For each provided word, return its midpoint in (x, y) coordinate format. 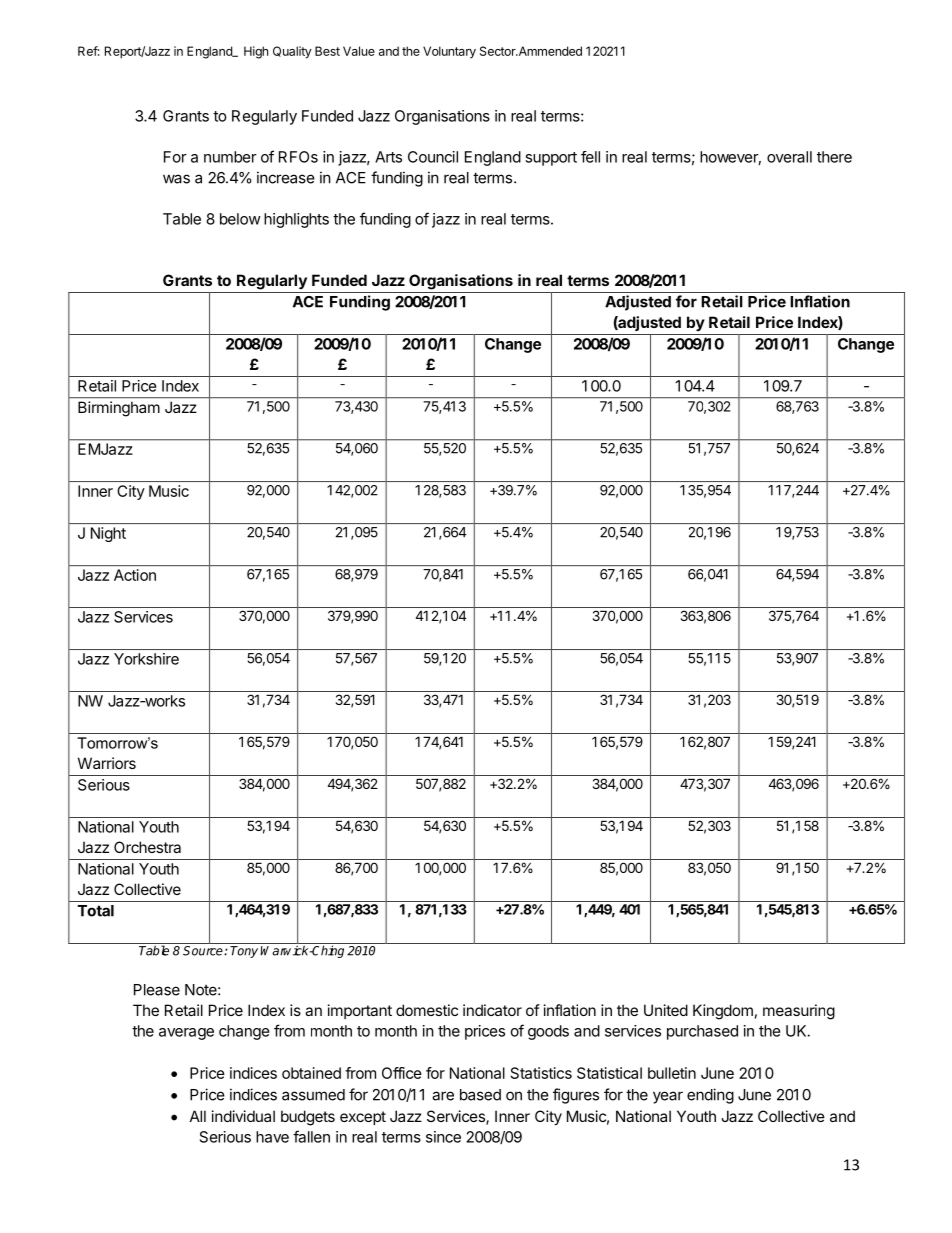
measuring (799, 1012)
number (230, 157)
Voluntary (449, 52)
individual (243, 1116)
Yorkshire (146, 659)
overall (789, 157)
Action (135, 575)
